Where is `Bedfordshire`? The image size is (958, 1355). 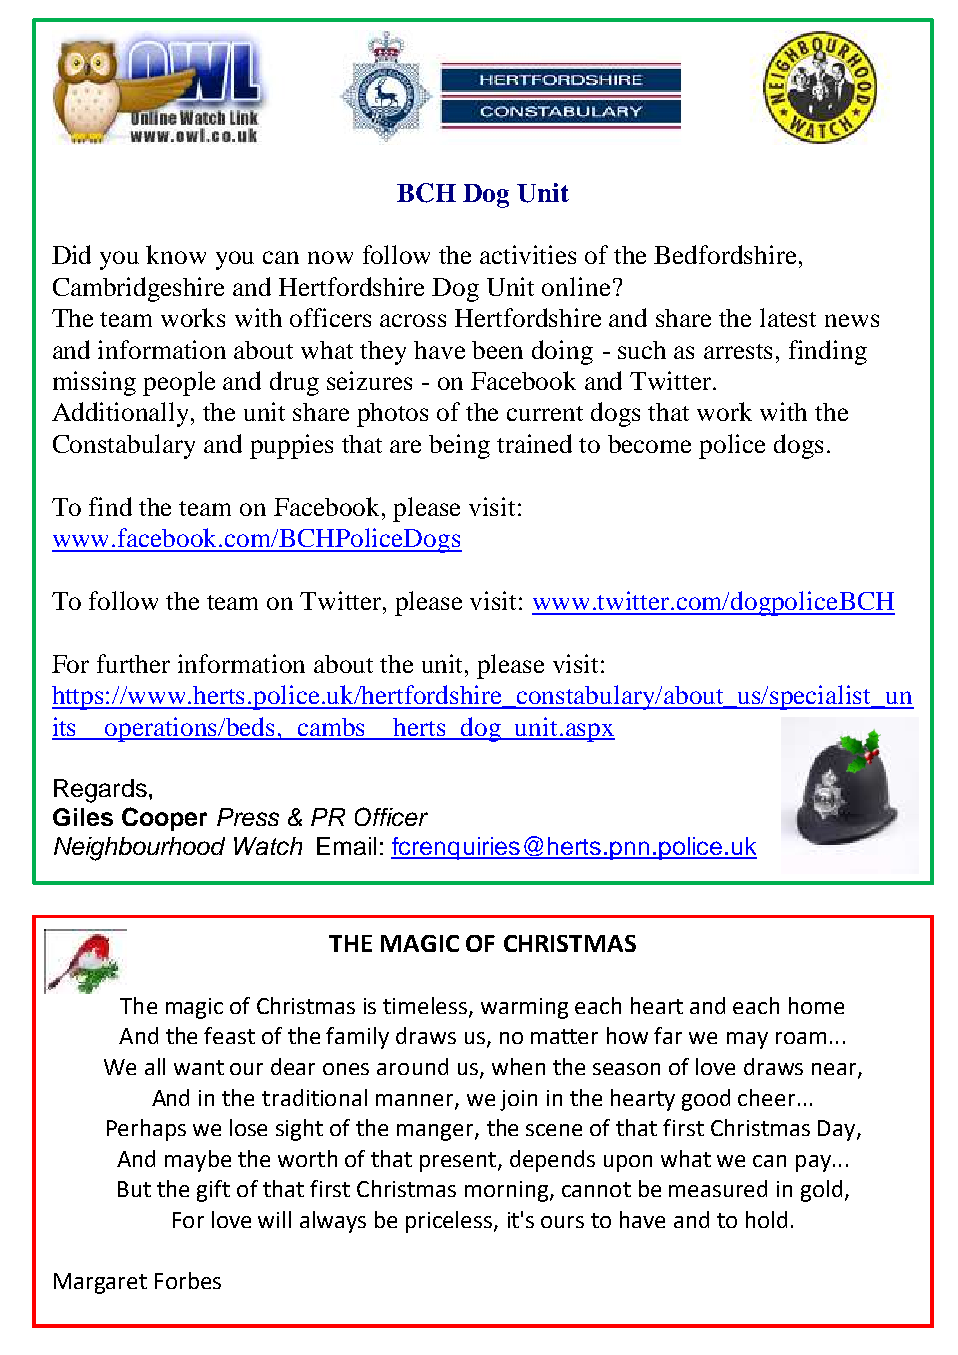 Bedfordshire is located at coordinates (727, 254).
